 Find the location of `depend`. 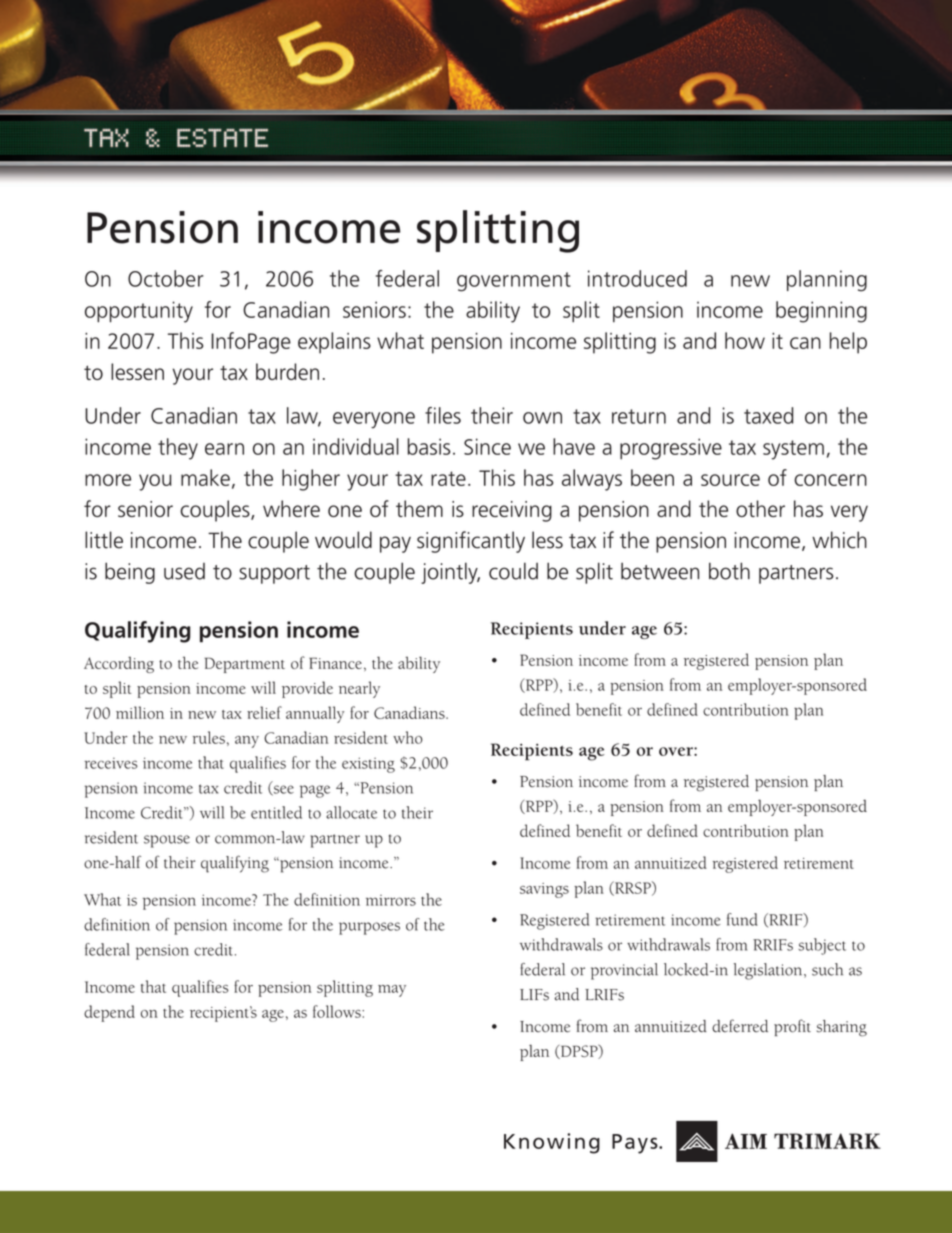

depend is located at coordinates (109, 1013).
